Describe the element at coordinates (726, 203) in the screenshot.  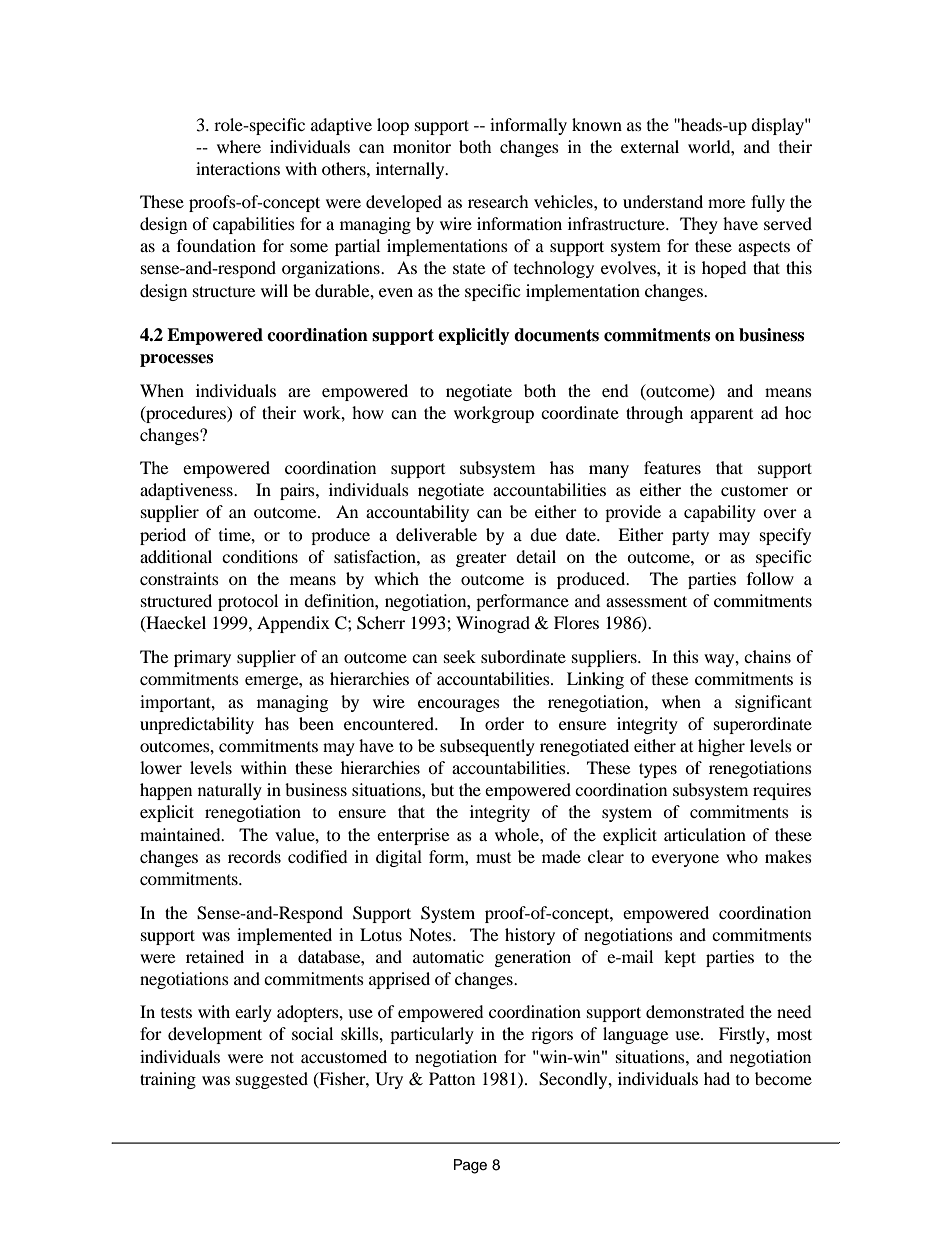
I see `more` at that location.
